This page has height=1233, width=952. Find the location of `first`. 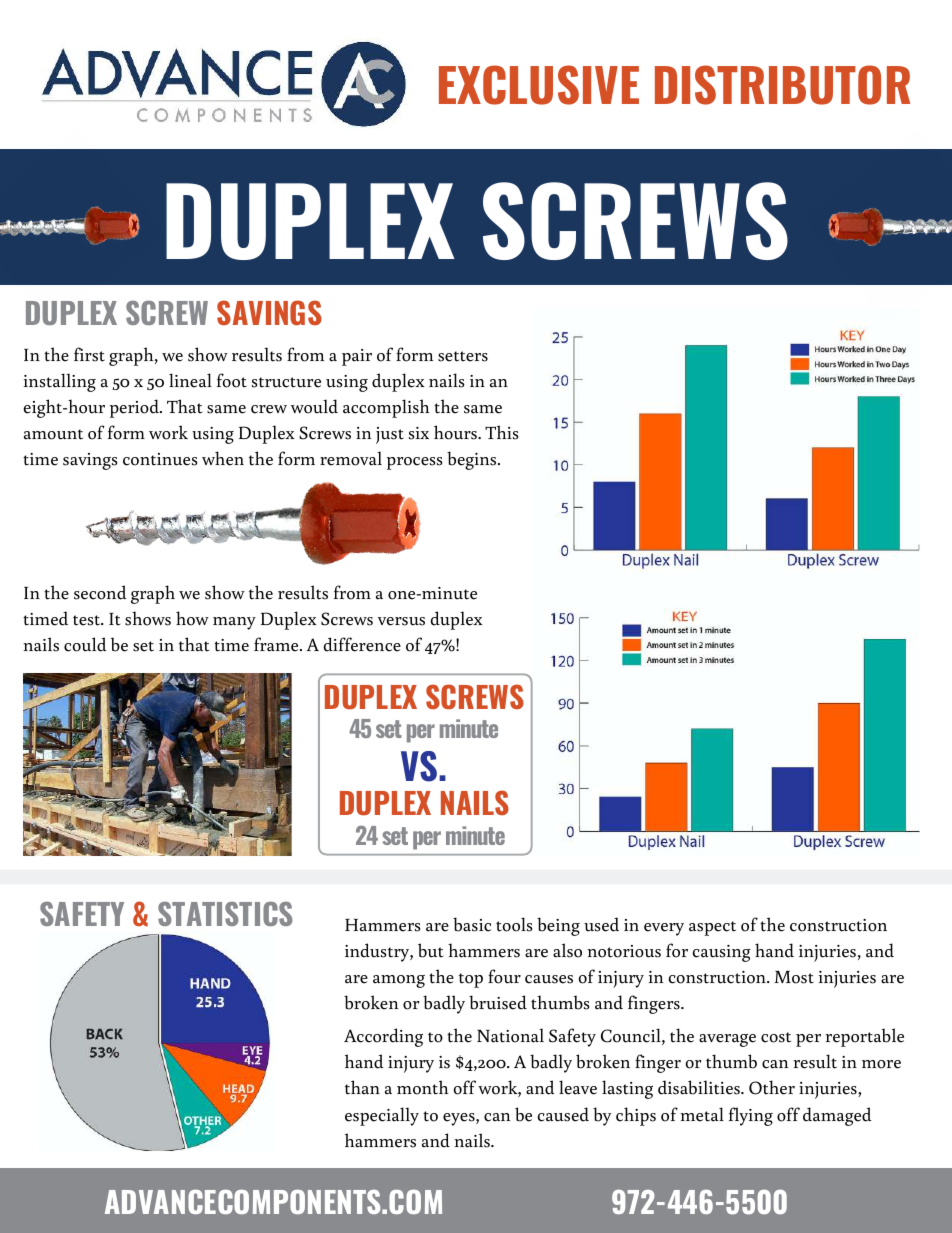

first is located at coordinates (89, 354).
